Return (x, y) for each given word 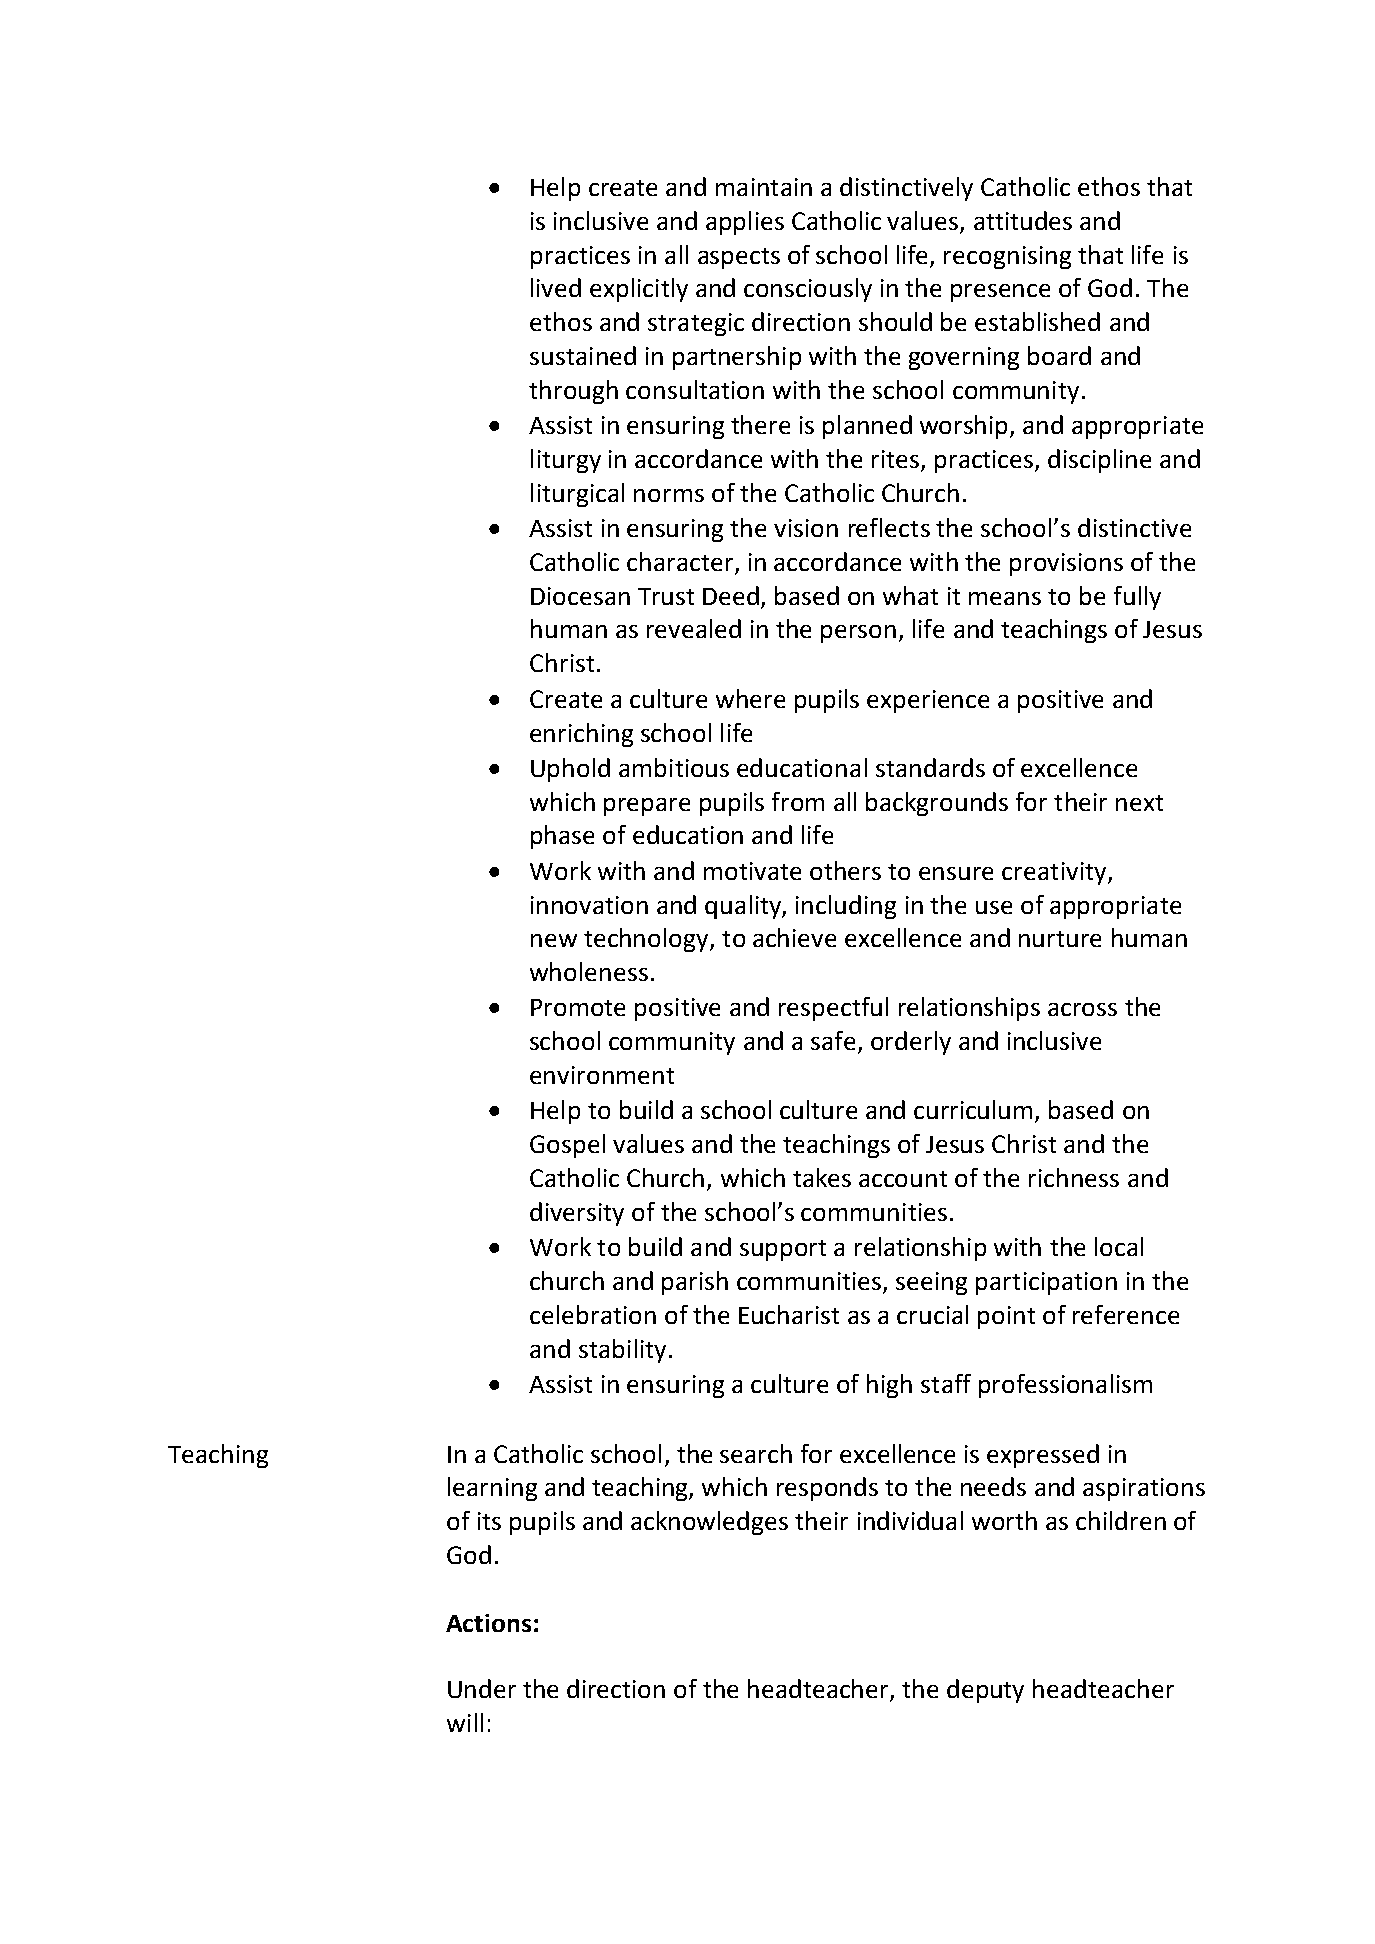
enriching (581, 735)
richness (1074, 1177)
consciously (808, 290)
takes (822, 1177)
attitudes (1023, 220)
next (1139, 803)
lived (556, 287)
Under (482, 1688)
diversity (577, 1214)
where (750, 698)
